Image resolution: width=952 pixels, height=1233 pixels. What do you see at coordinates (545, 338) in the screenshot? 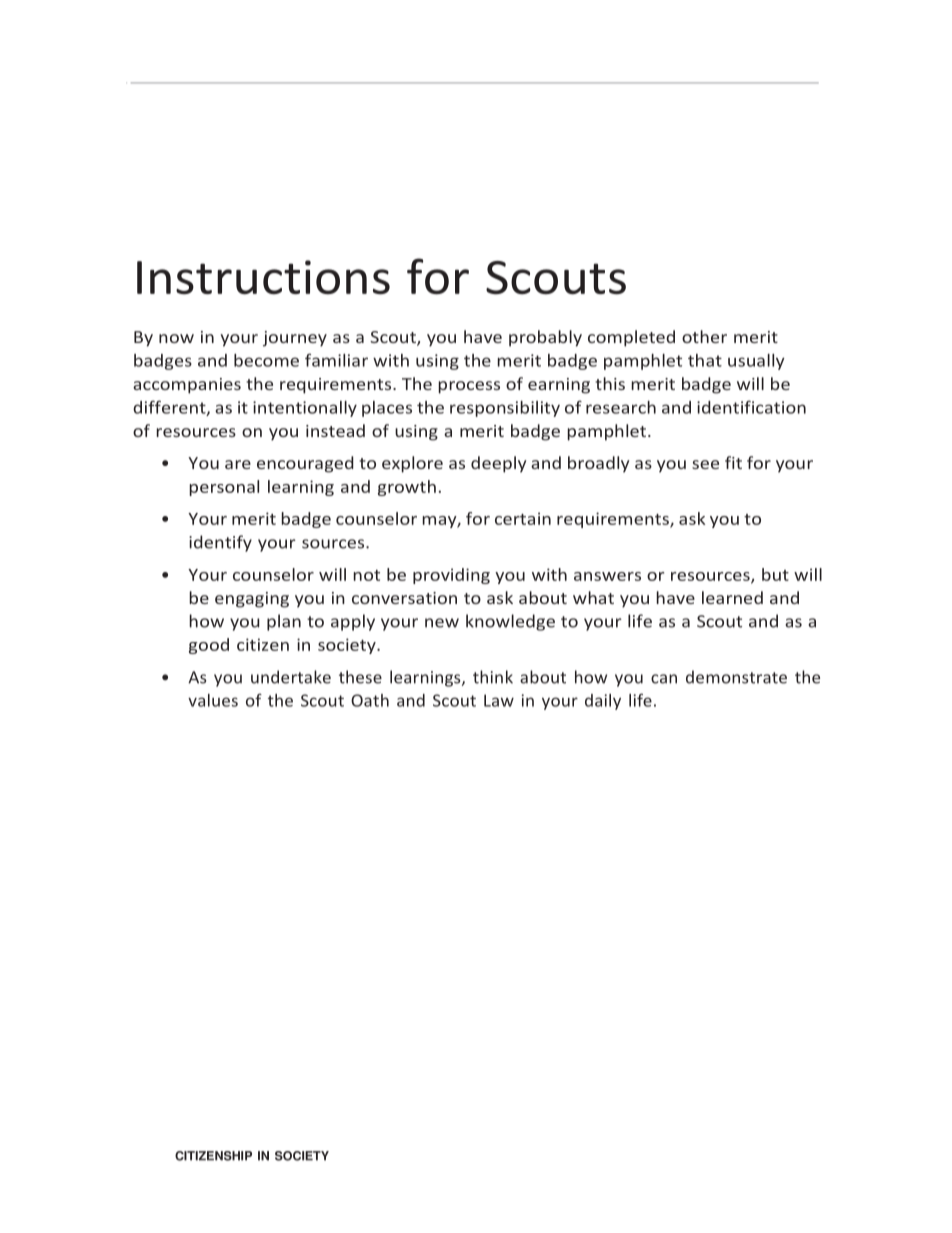
I see `probably` at bounding box center [545, 338].
